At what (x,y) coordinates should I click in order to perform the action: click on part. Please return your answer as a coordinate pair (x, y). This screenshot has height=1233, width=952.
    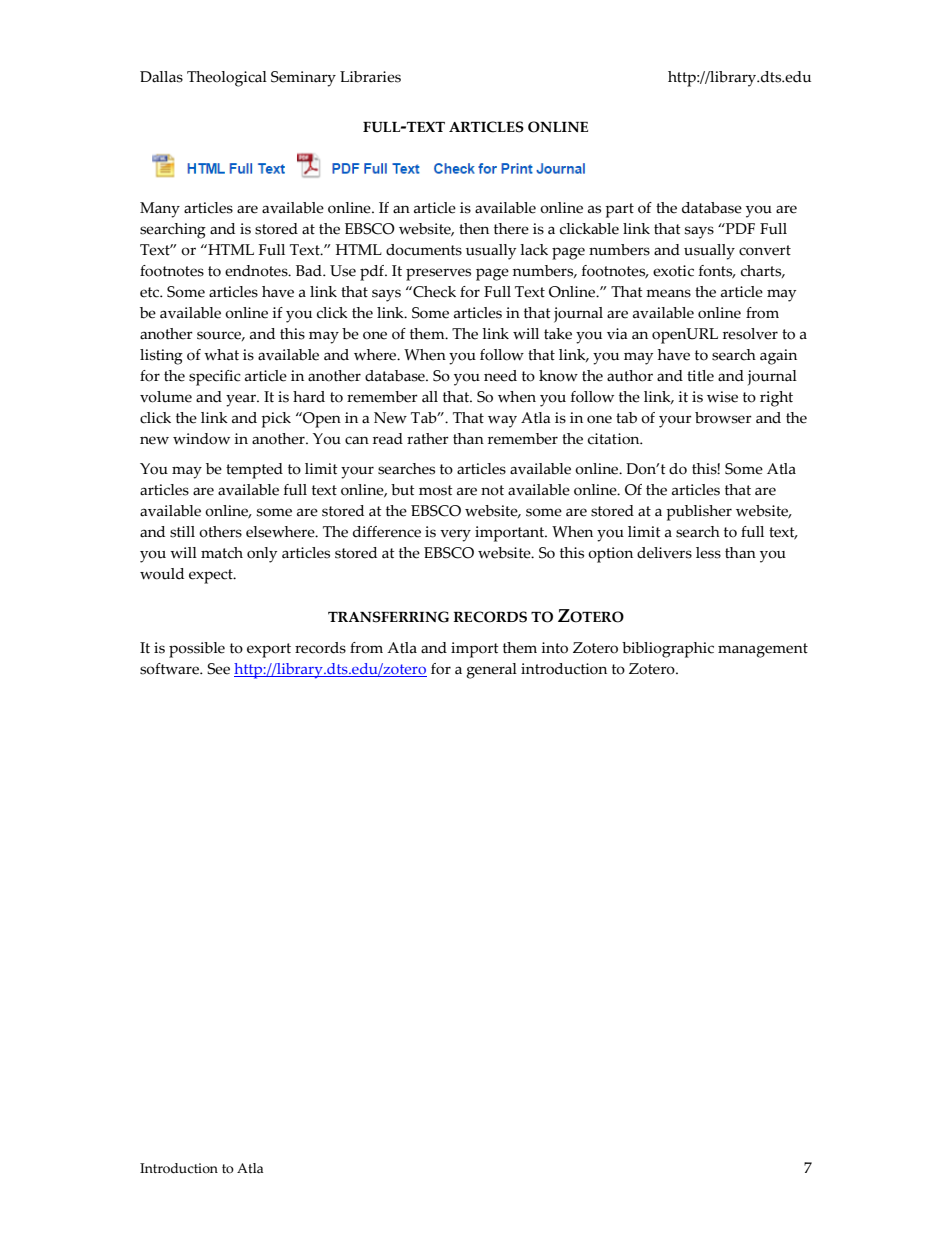
    Looking at the image, I should click on (619, 210).
